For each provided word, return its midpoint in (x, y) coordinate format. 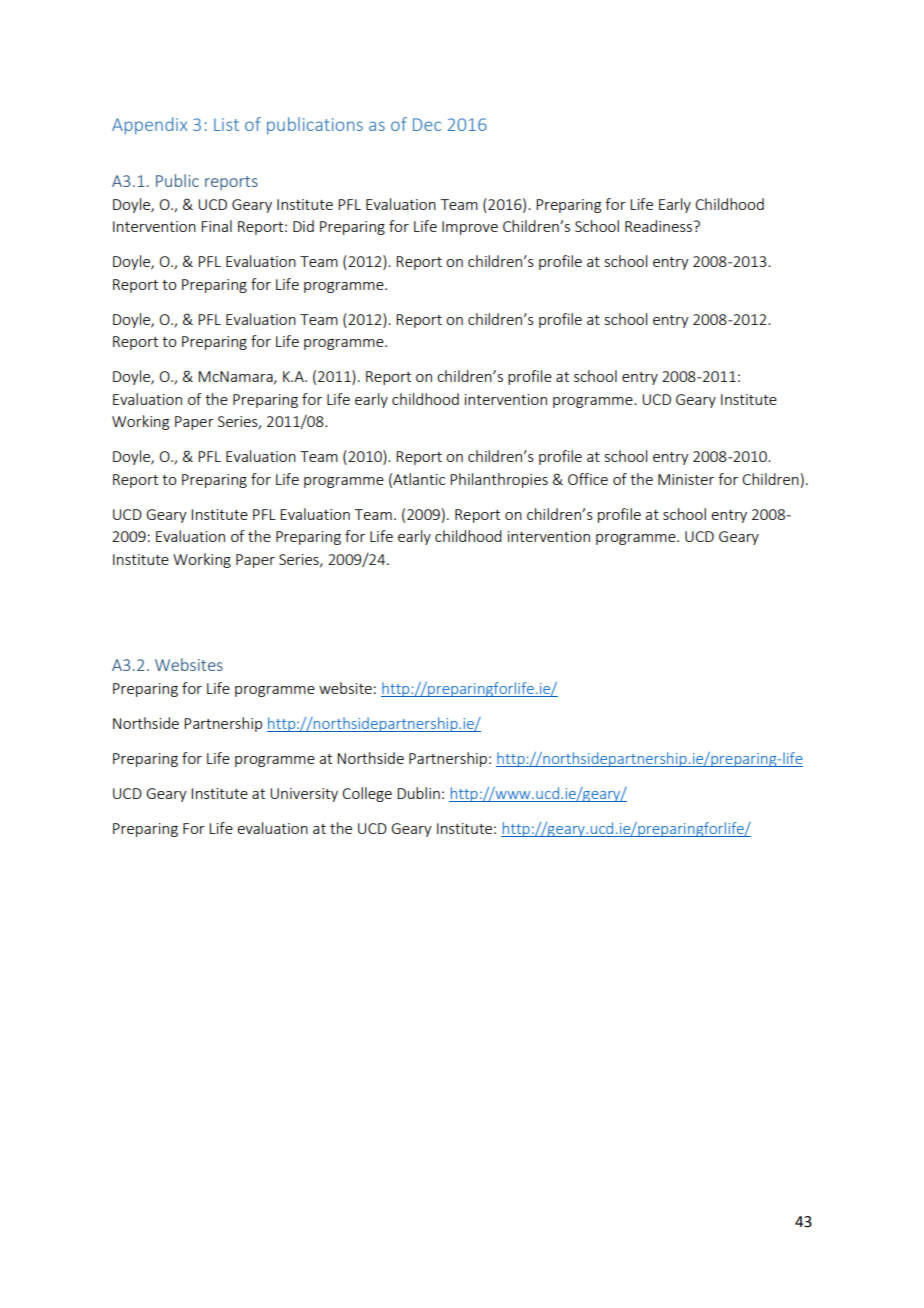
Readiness (660, 226)
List (226, 124)
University (304, 795)
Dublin (418, 793)
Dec (427, 124)
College (367, 794)
